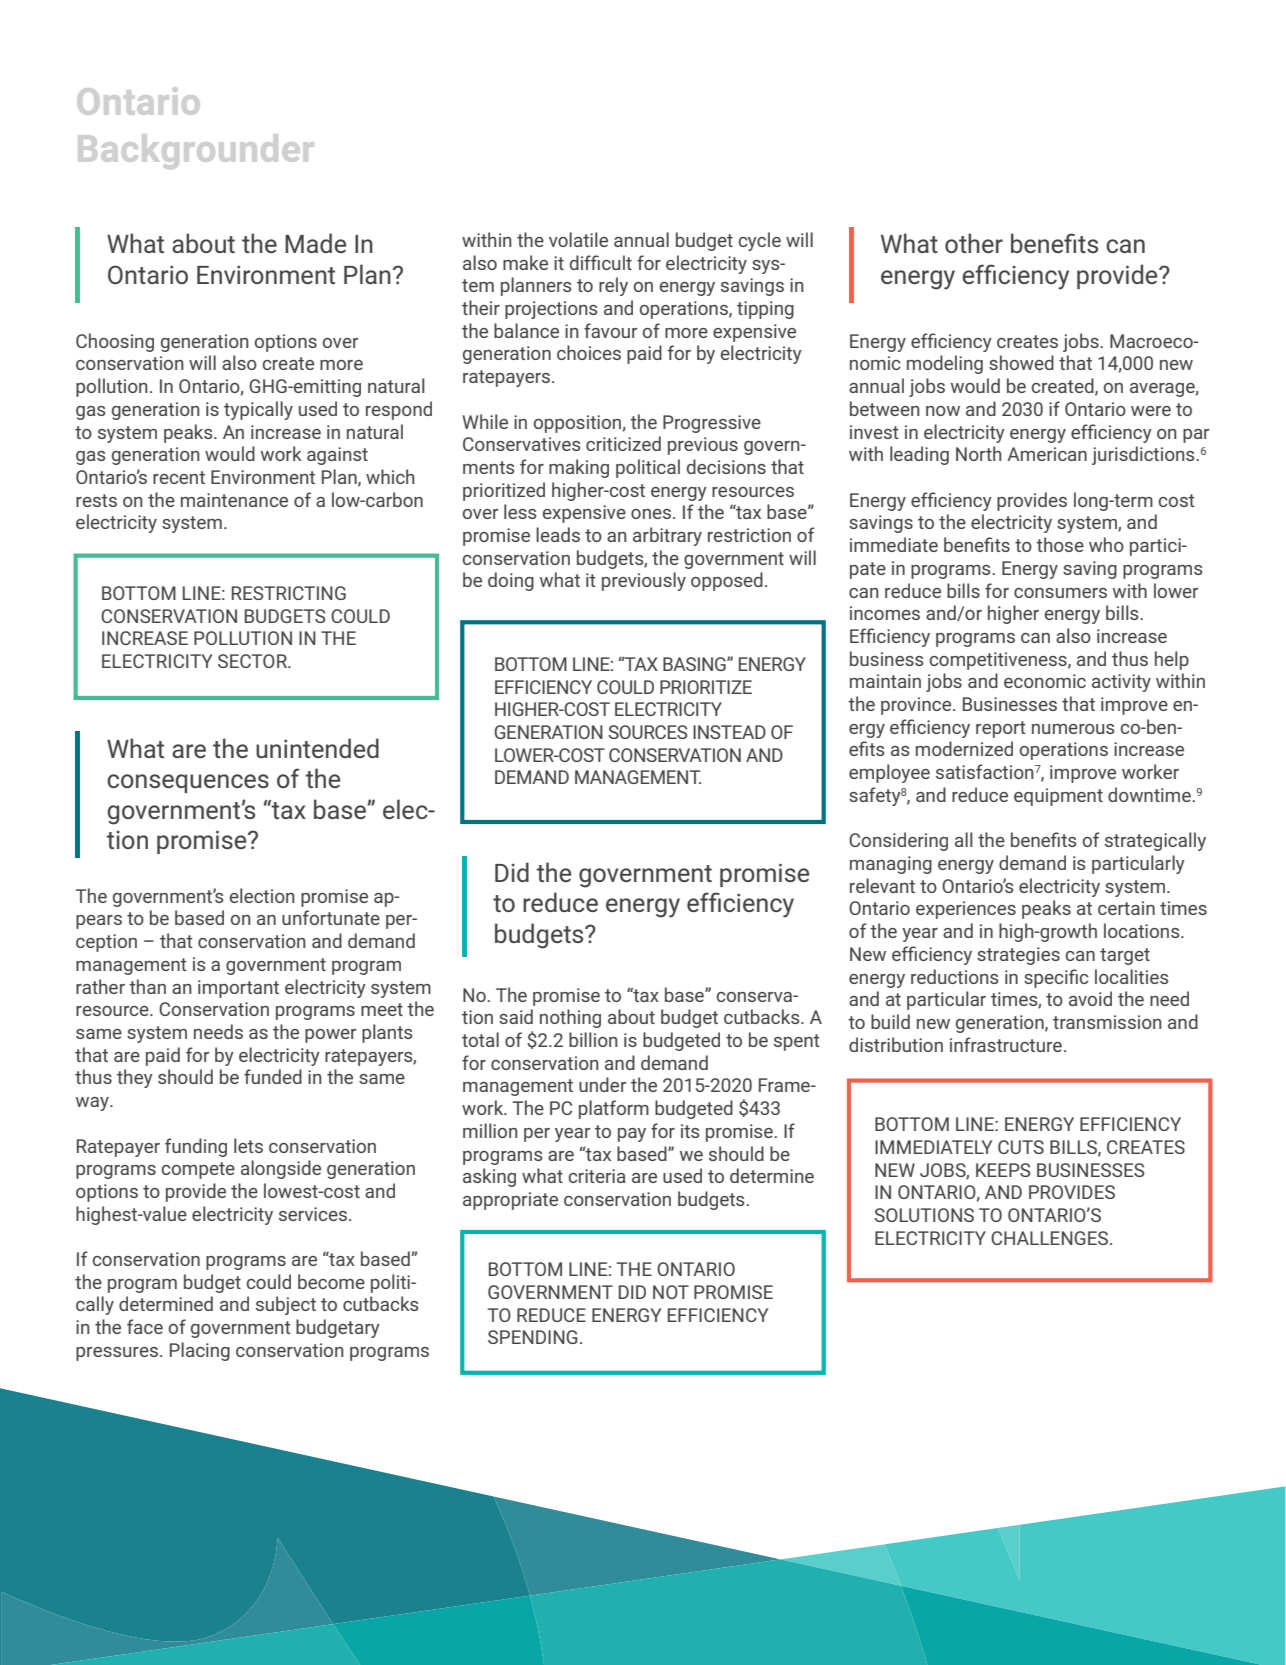  What do you see at coordinates (1021, 1147) in the screenshot?
I see `CUTS` at bounding box center [1021, 1147].
